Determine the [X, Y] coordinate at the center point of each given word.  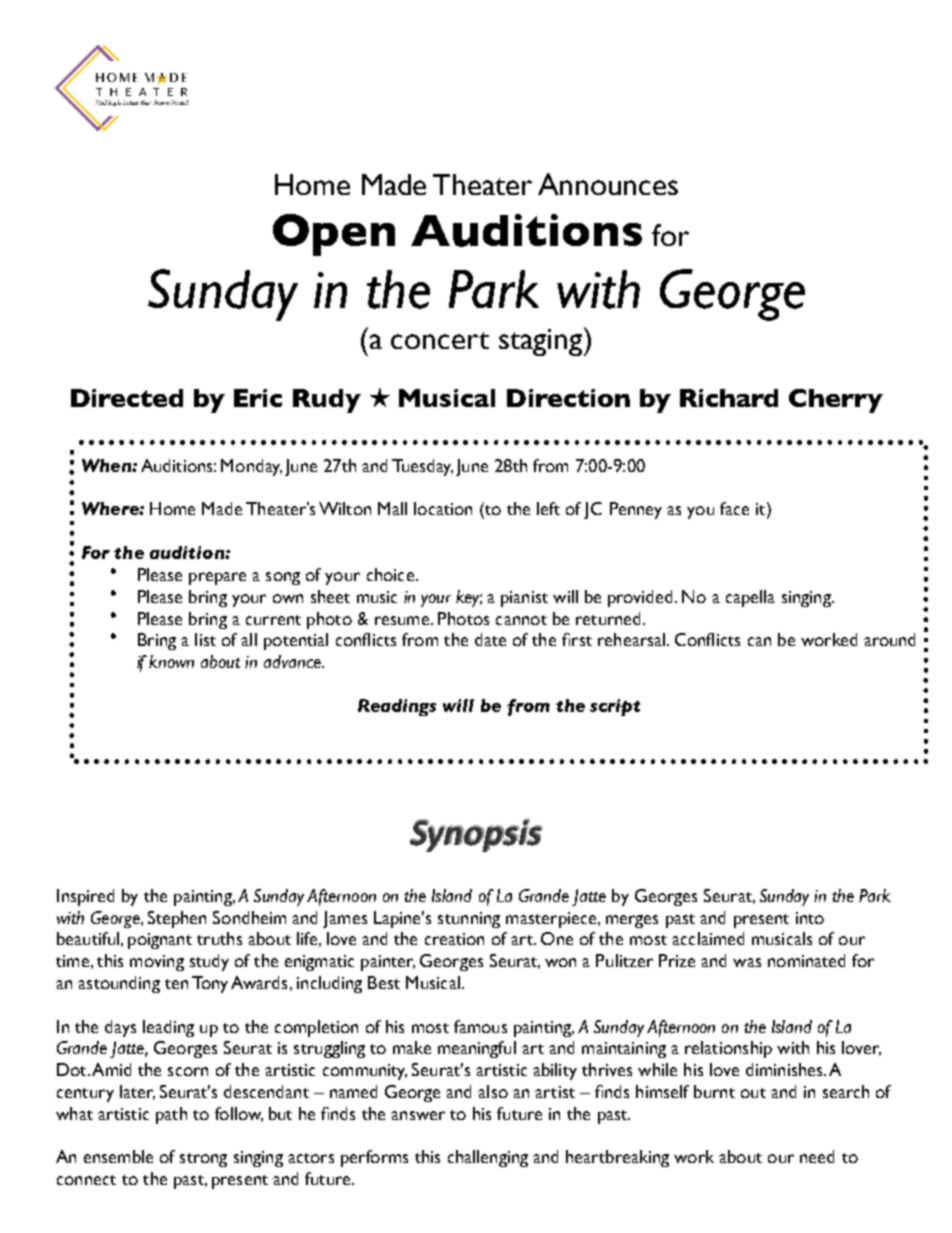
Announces [608, 184]
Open [334, 235]
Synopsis [476, 835]
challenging [488, 1158]
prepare [217, 578]
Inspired [85, 897]
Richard [729, 398]
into [810, 918]
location [443, 508]
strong [203, 1160]
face [734, 508]
